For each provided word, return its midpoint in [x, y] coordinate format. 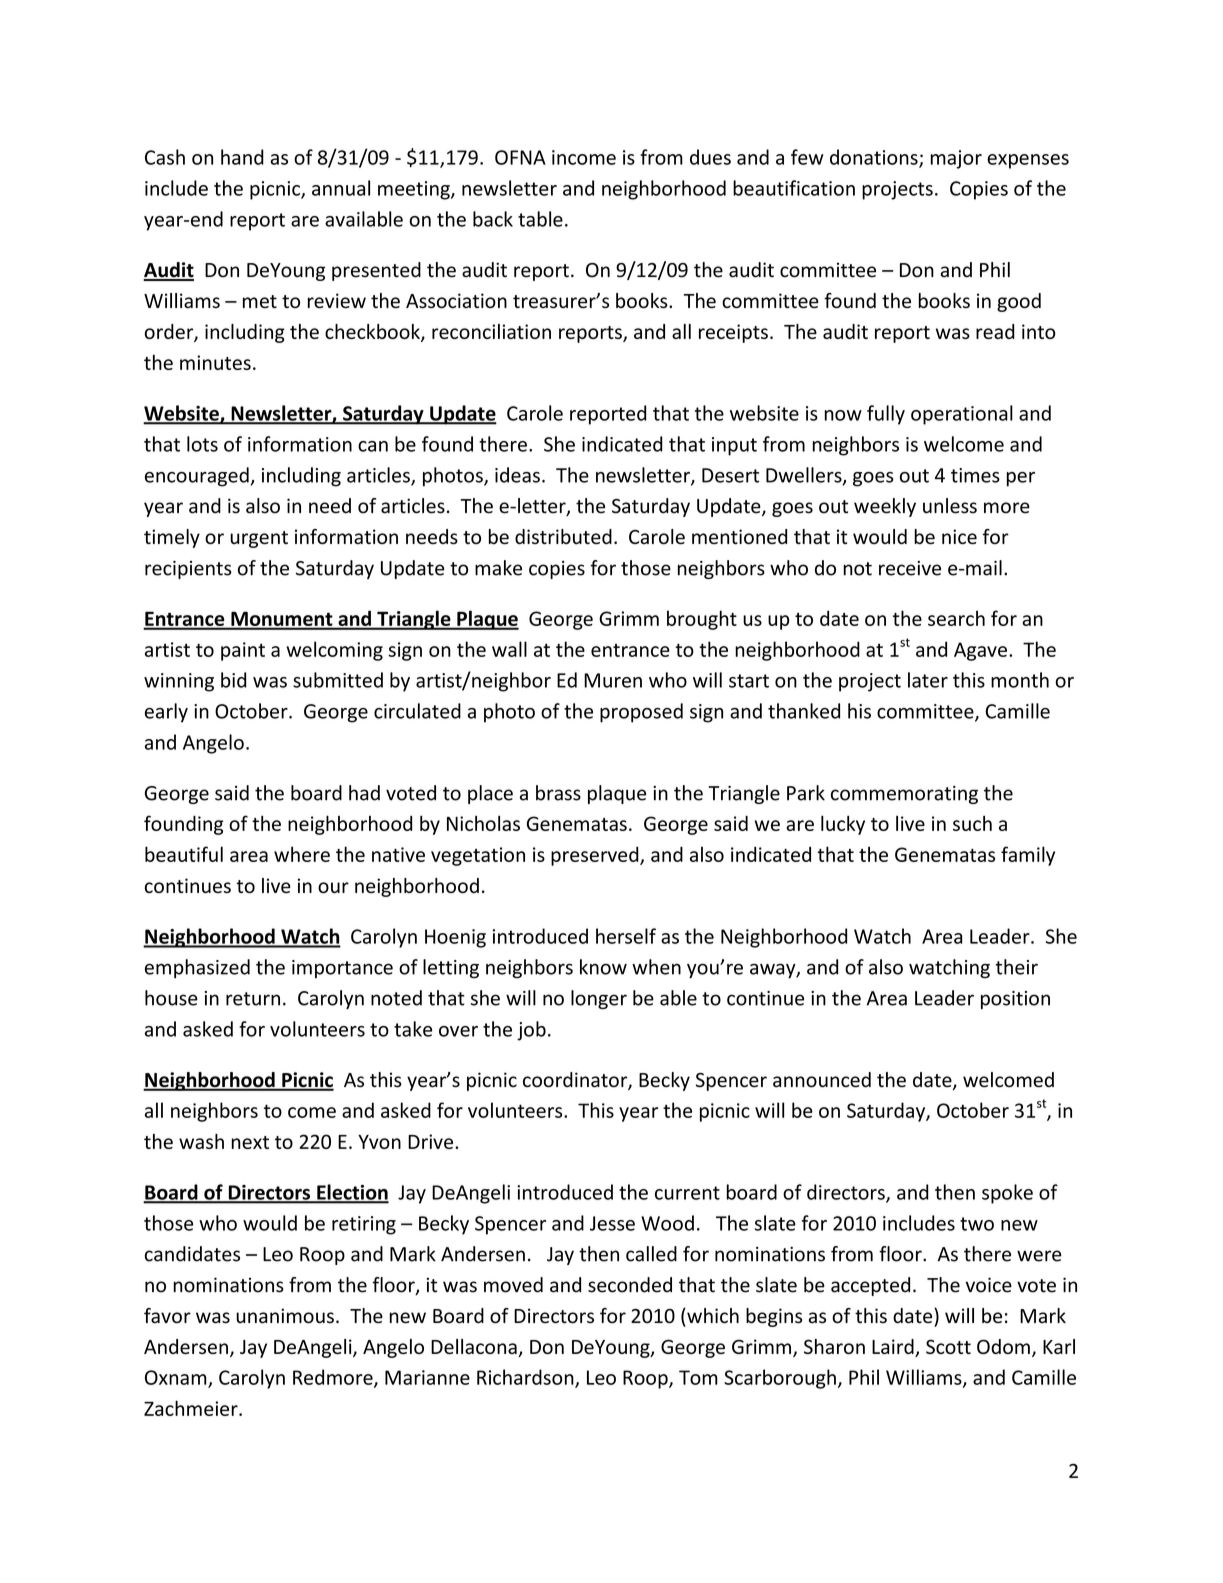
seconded [630, 1285]
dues [710, 157]
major [956, 159]
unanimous [285, 1316]
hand [242, 157]
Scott [948, 1346]
